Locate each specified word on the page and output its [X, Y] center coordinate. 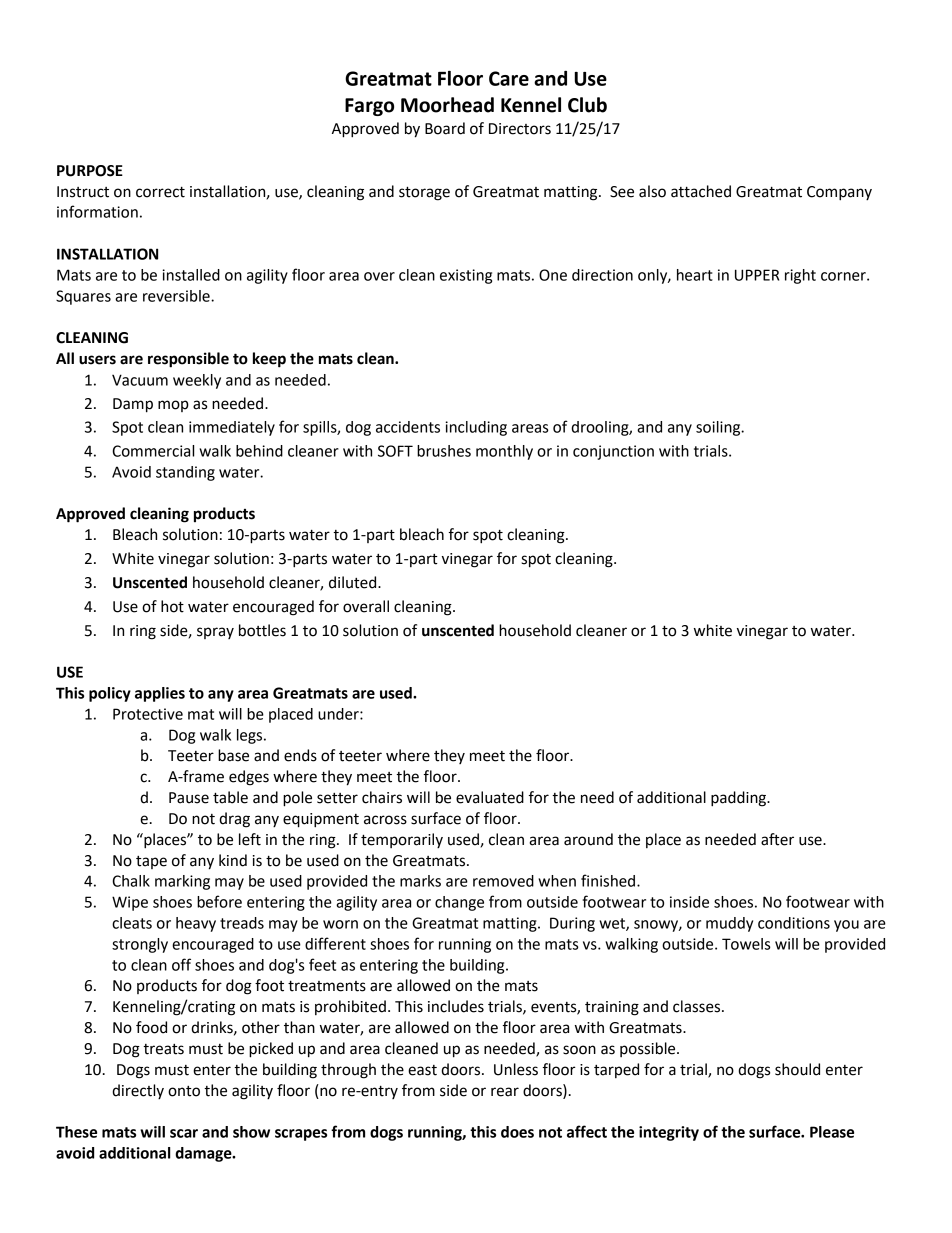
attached [701, 191]
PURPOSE [90, 171]
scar [184, 1133]
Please [832, 1132]
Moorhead [447, 105]
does [517, 1132]
